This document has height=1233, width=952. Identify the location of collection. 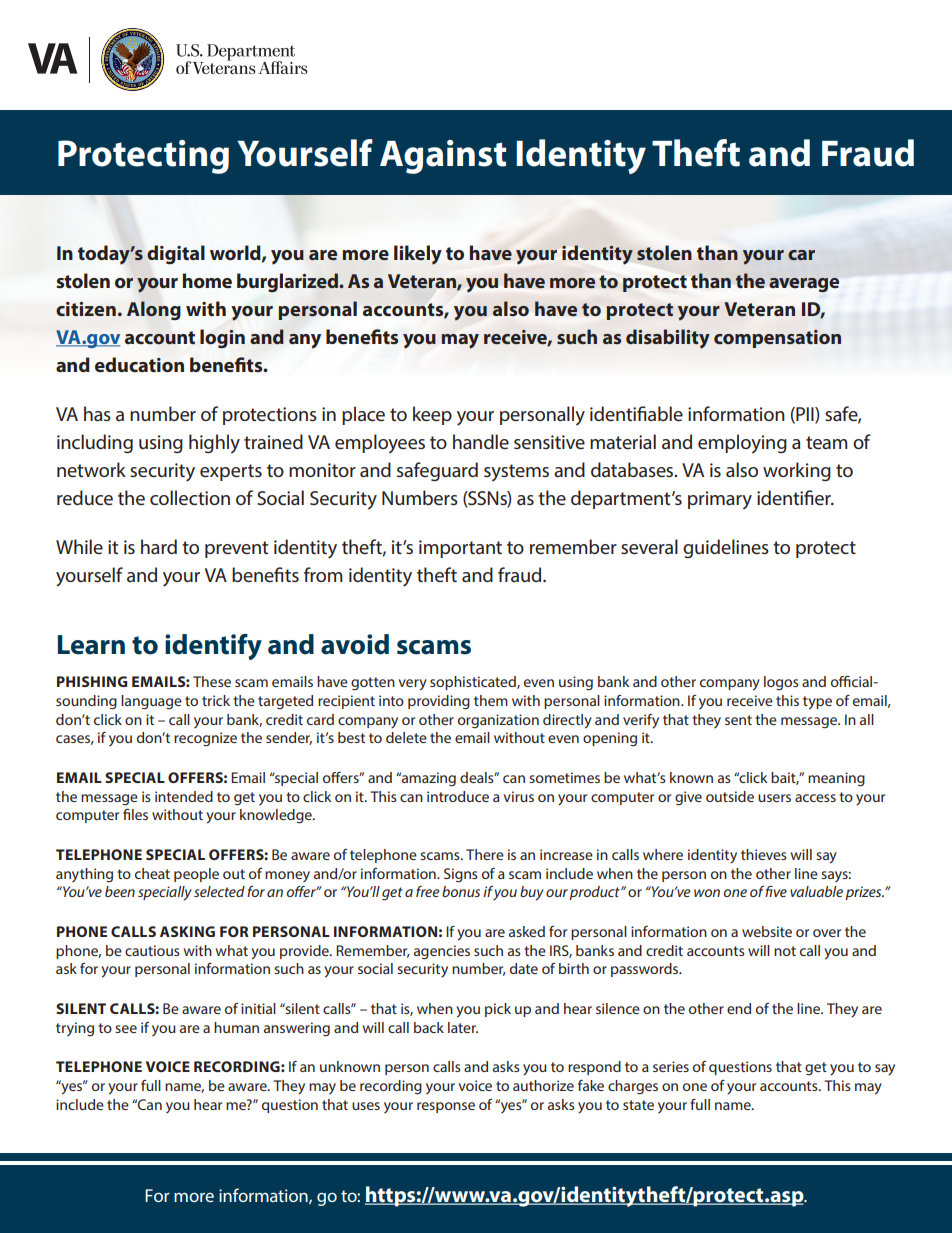
(190, 497).
